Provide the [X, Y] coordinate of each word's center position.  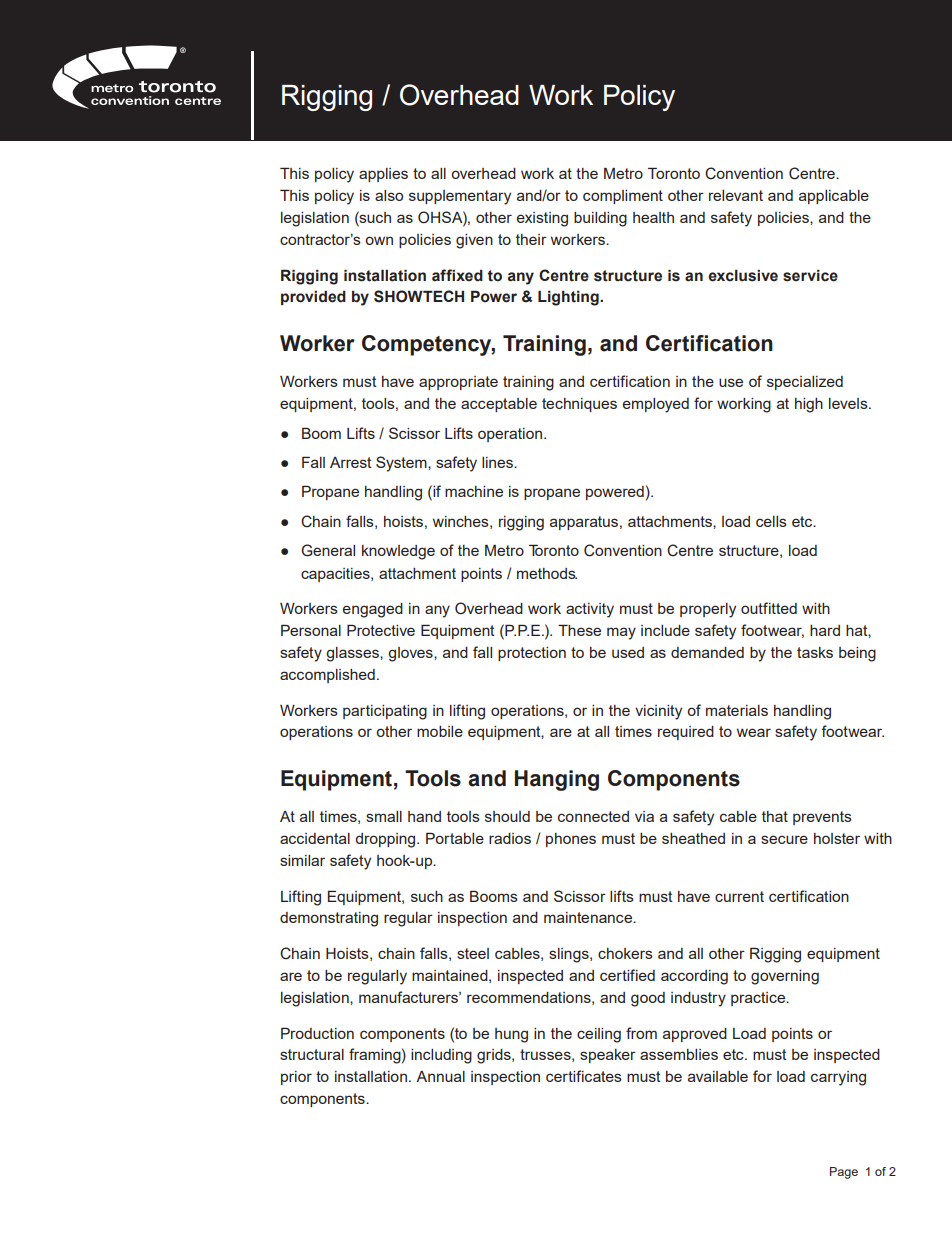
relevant [736, 195]
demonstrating [329, 919]
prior [296, 1078]
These [579, 630]
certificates [584, 1076]
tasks [815, 652]
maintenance [589, 917]
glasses [353, 654]
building [600, 219]
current [739, 896]
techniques [579, 405]
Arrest [351, 462]
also [389, 195]
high [809, 405]
